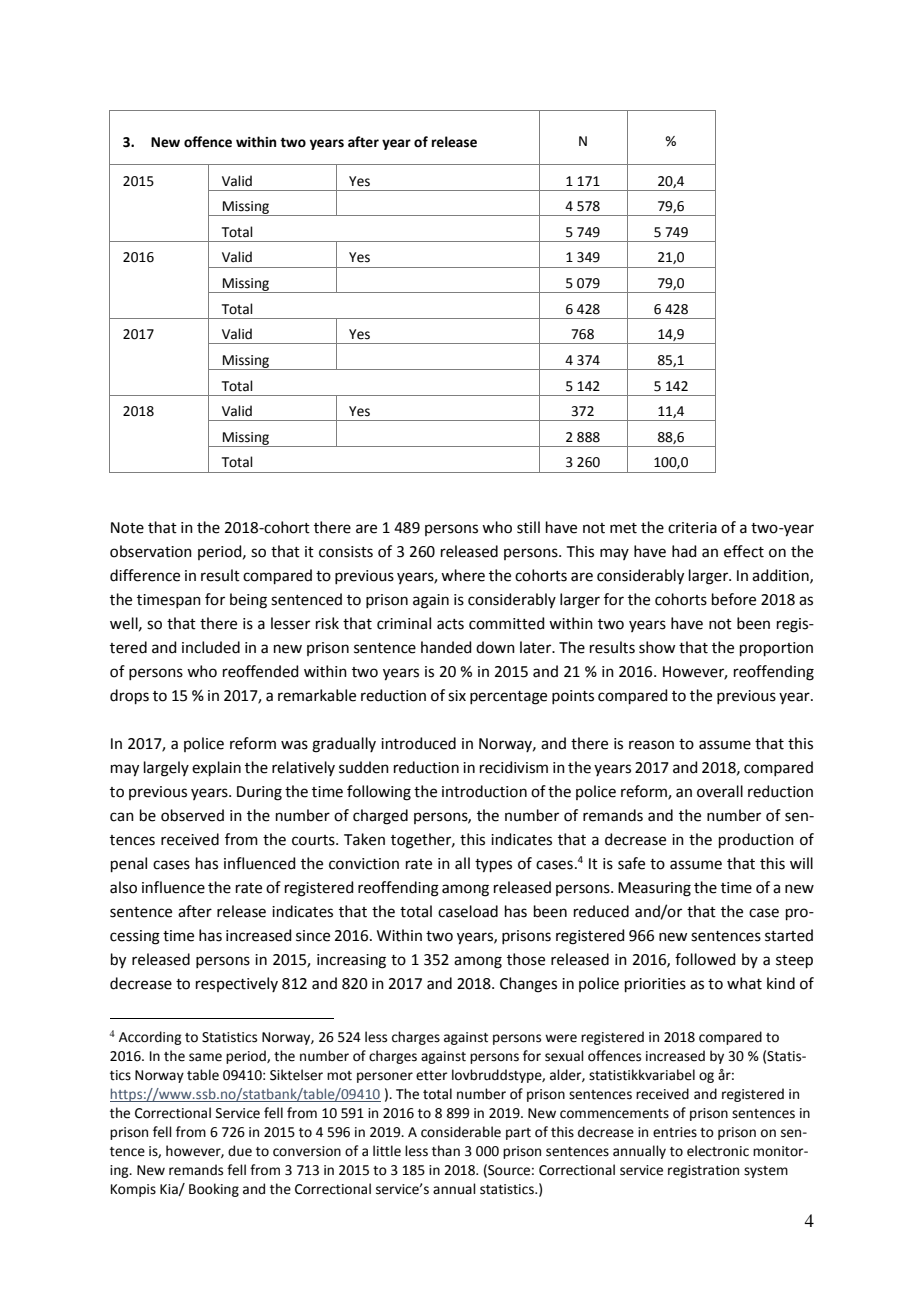 This page has width=924, height=1308. Describe the element at coordinates (129, 864) in the page. I see `penal` at that location.
